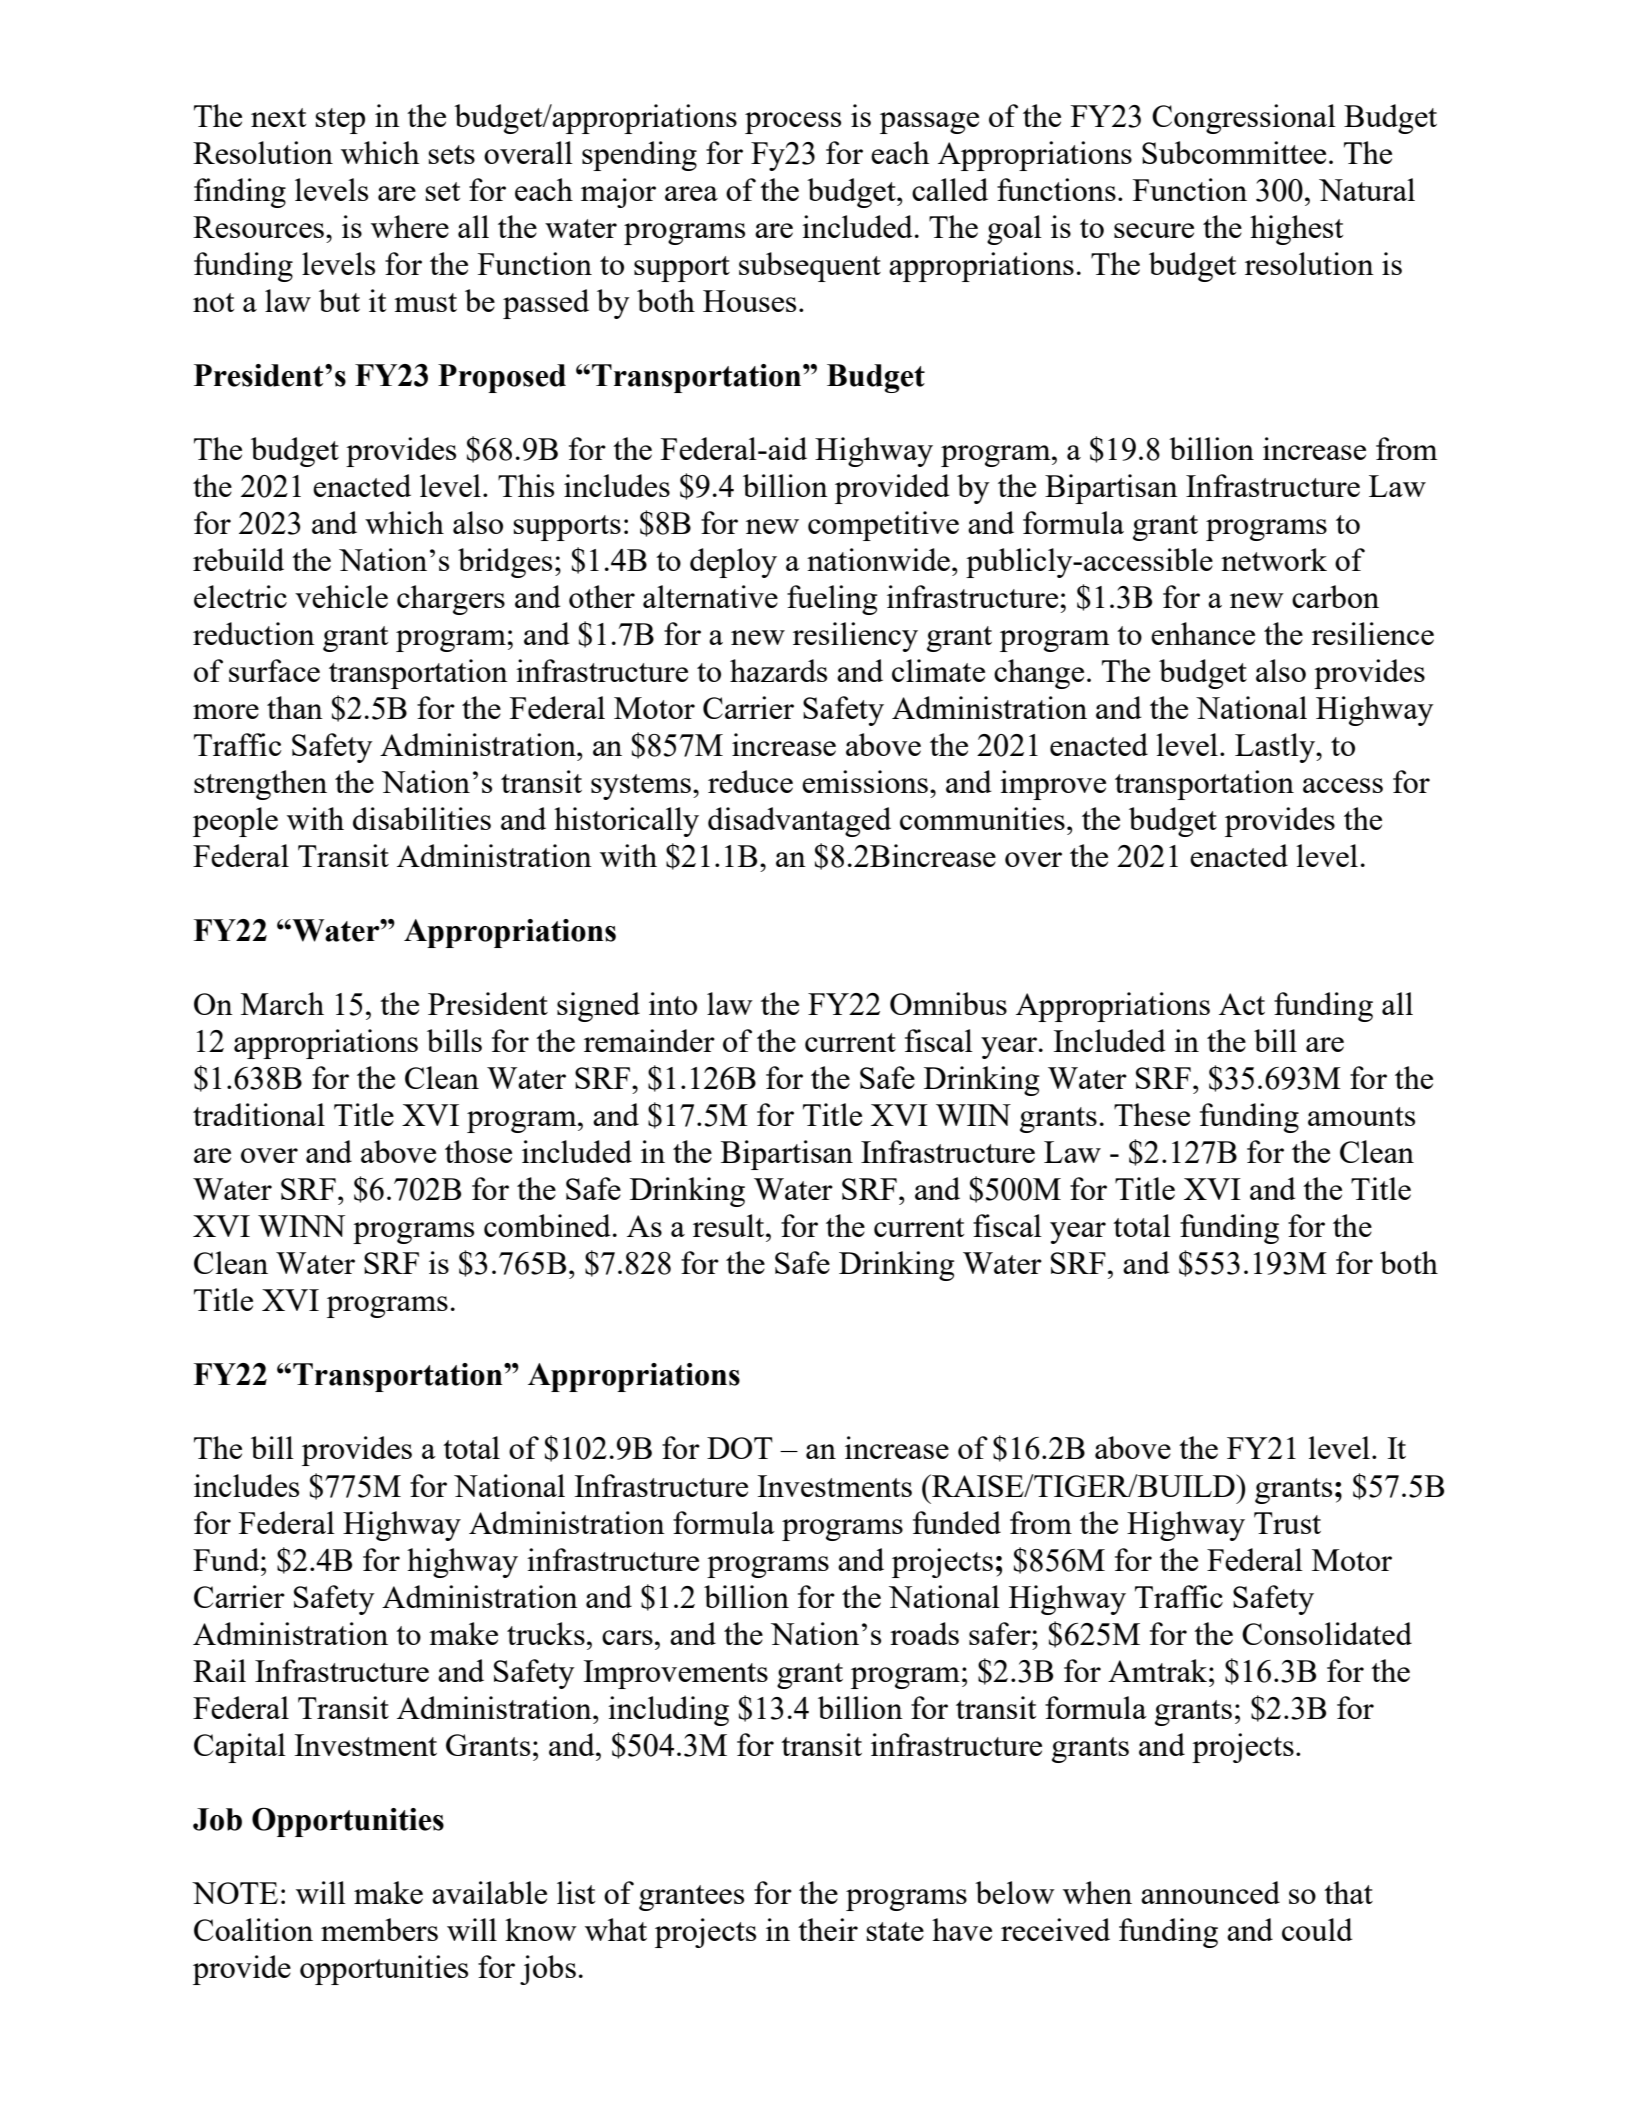  Describe the element at coordinates (295, 707) in the image. I see `than` at that location.
